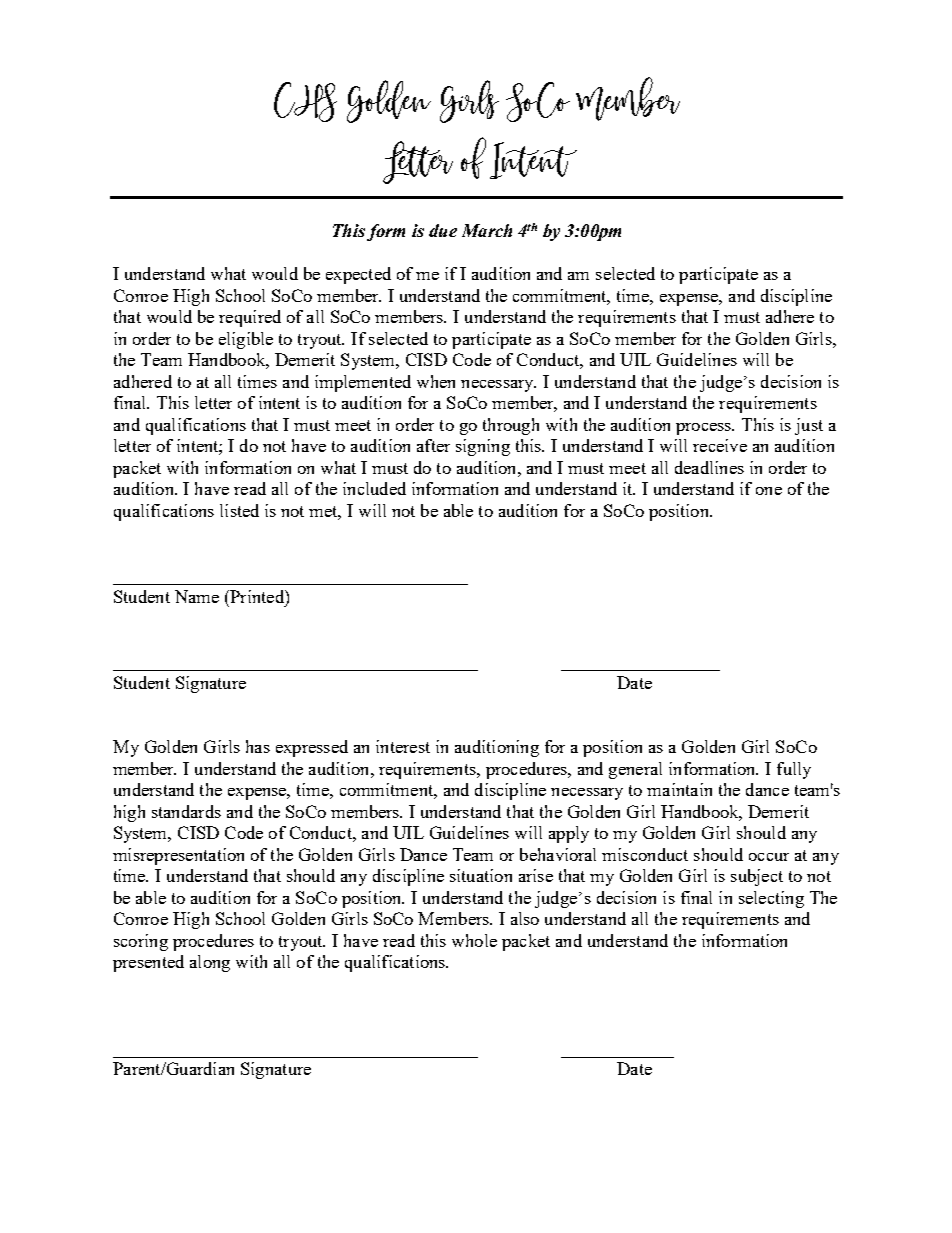 The height and width of the document is (1233, 952). I want to click on whole, so click(474, 940).
